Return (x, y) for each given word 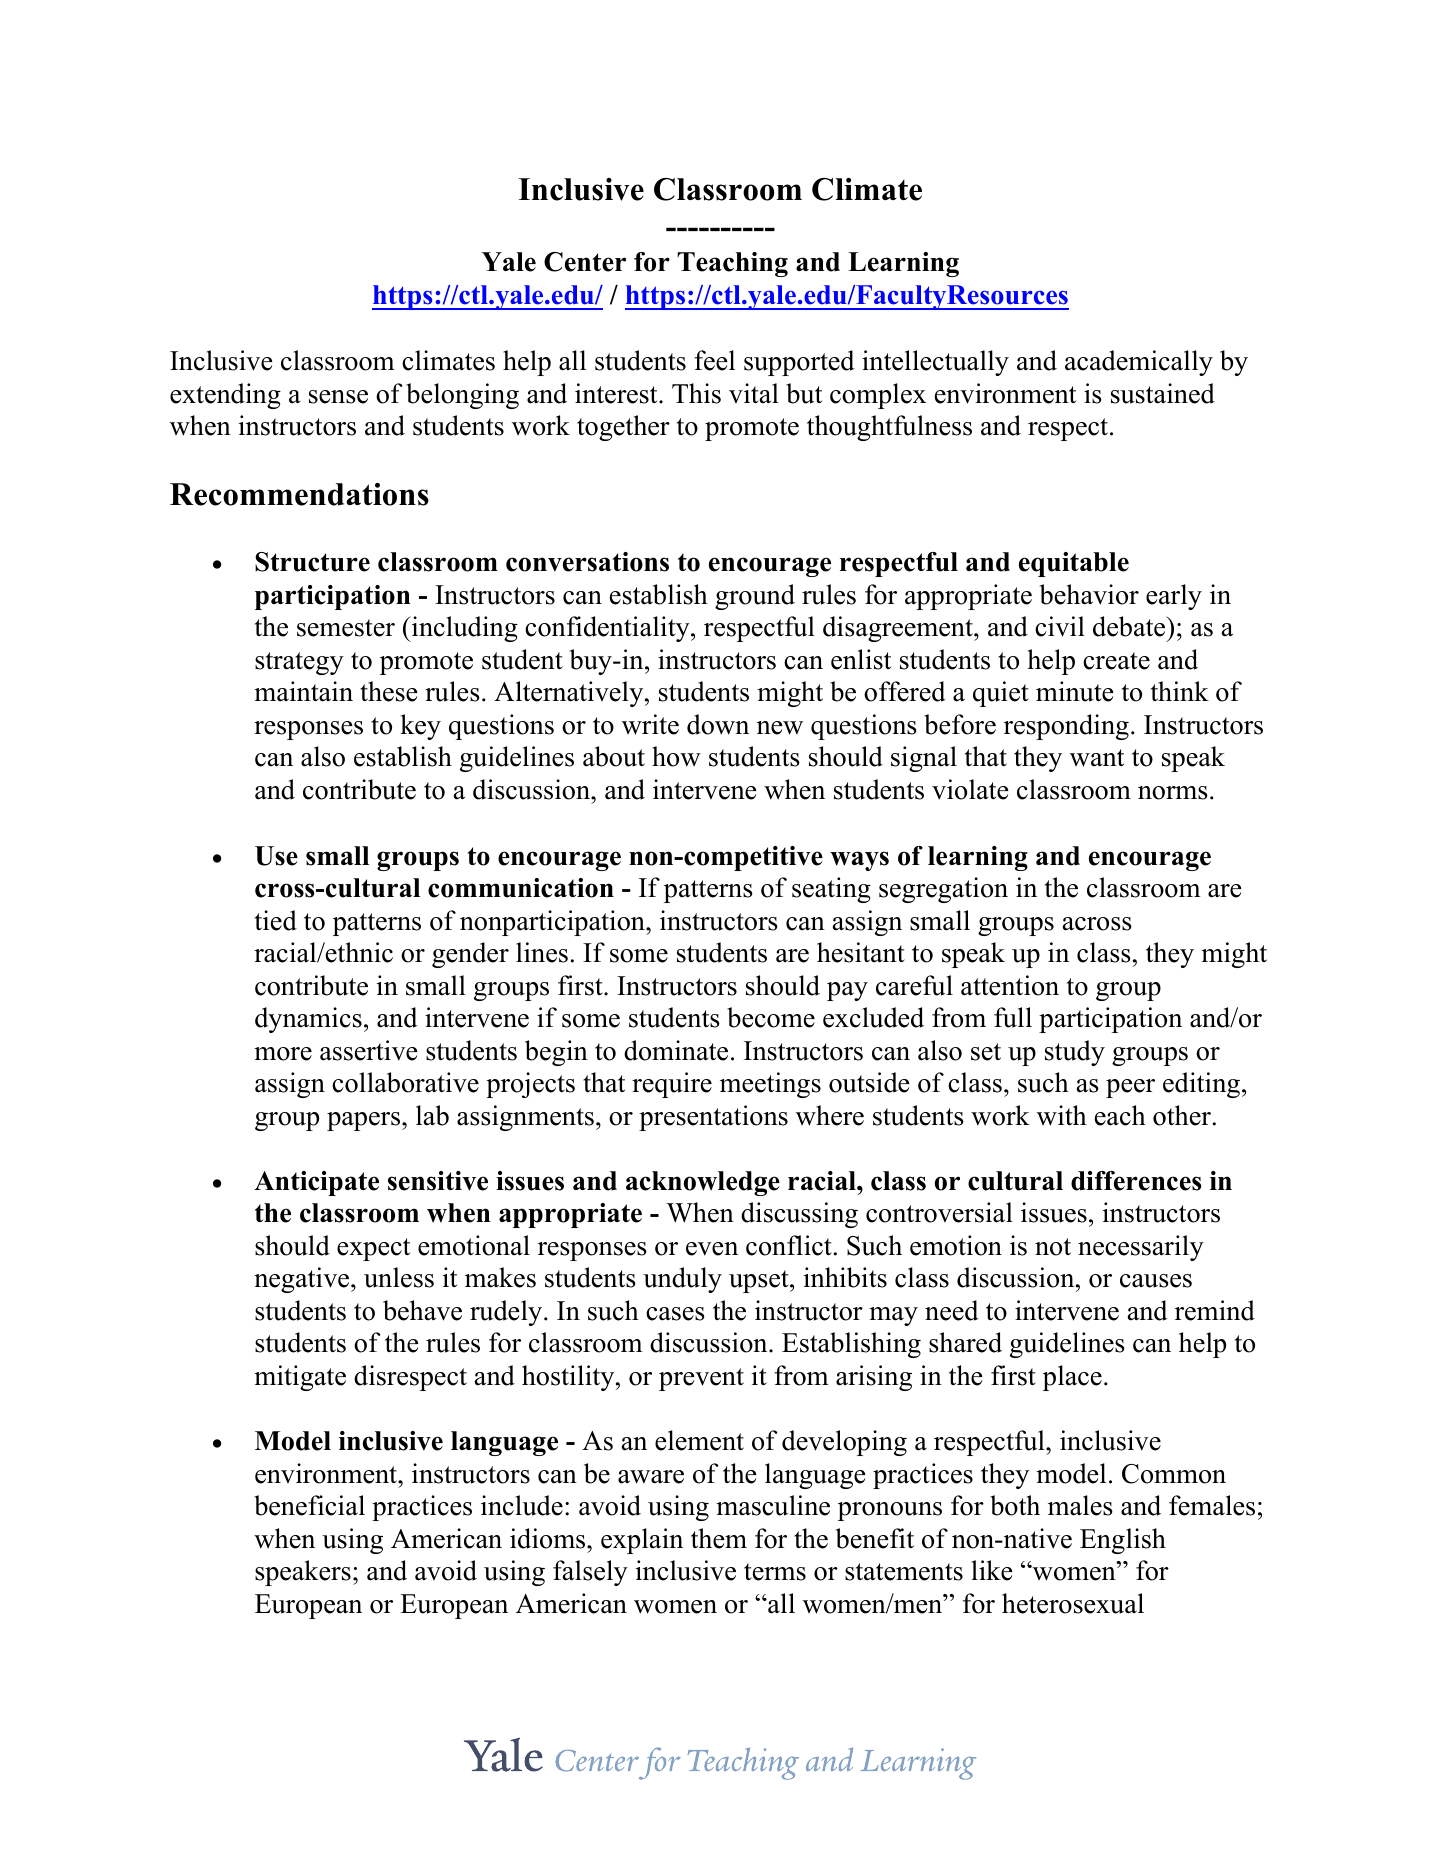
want (1097, 758)
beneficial (309, 1505)
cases (675, 1314)
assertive (369, 1050)
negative (303, 1280)
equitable (1074, 564)
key (420, 727)
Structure (312, 562)
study (1075, 1053)
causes (1156, 1281)
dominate (676, 1050)
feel (714, 360)
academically (1139, 363)
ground (755, 597)
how (676, 756)
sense (338, 397)
